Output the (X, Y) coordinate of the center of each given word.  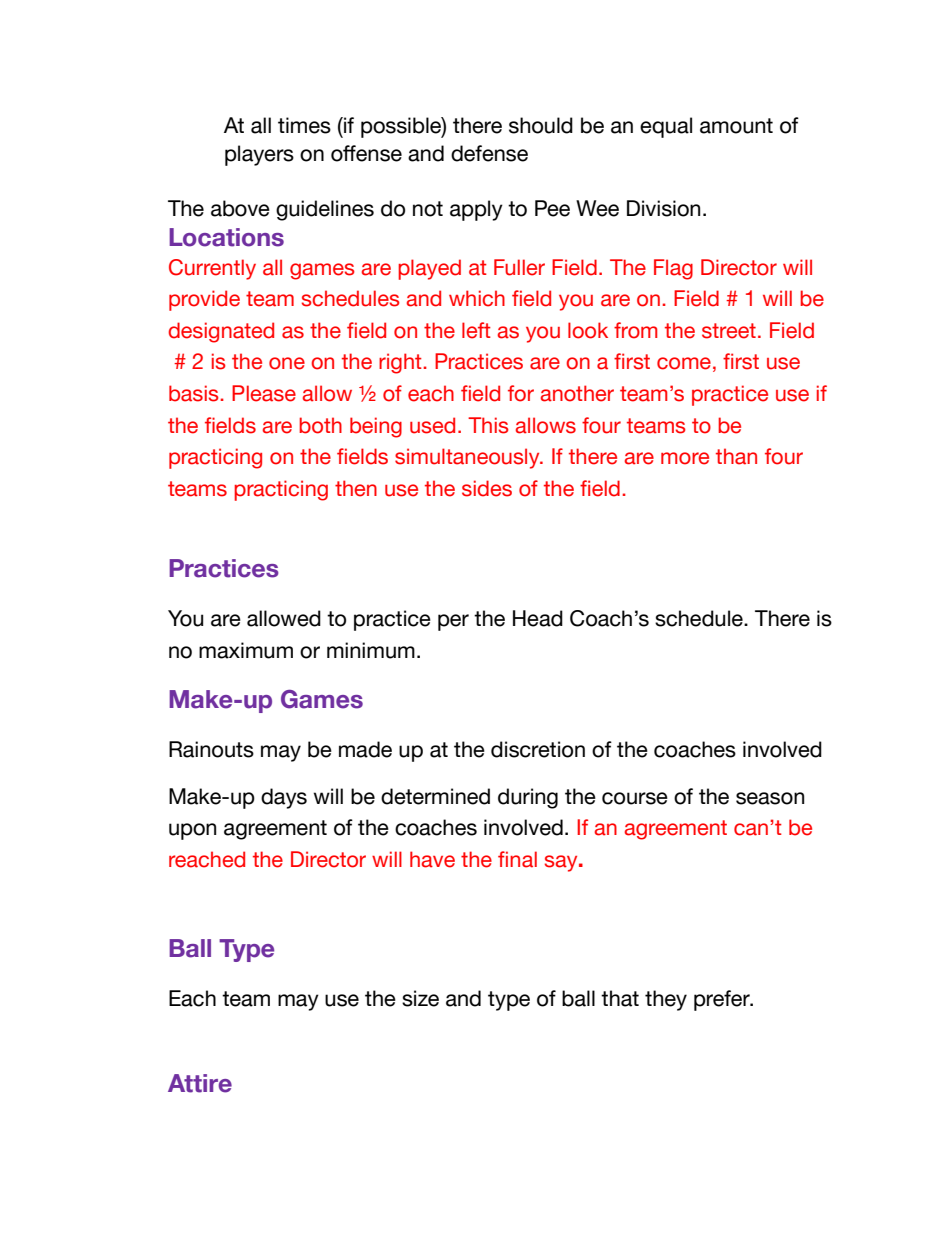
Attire (200, 1083)
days (284, 798)
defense (489, 153)
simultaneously (468, 458)
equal (666, 127)
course (635, 798)
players (259, 155)
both (320, 425)
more (685, 458)
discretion (538, 749)
